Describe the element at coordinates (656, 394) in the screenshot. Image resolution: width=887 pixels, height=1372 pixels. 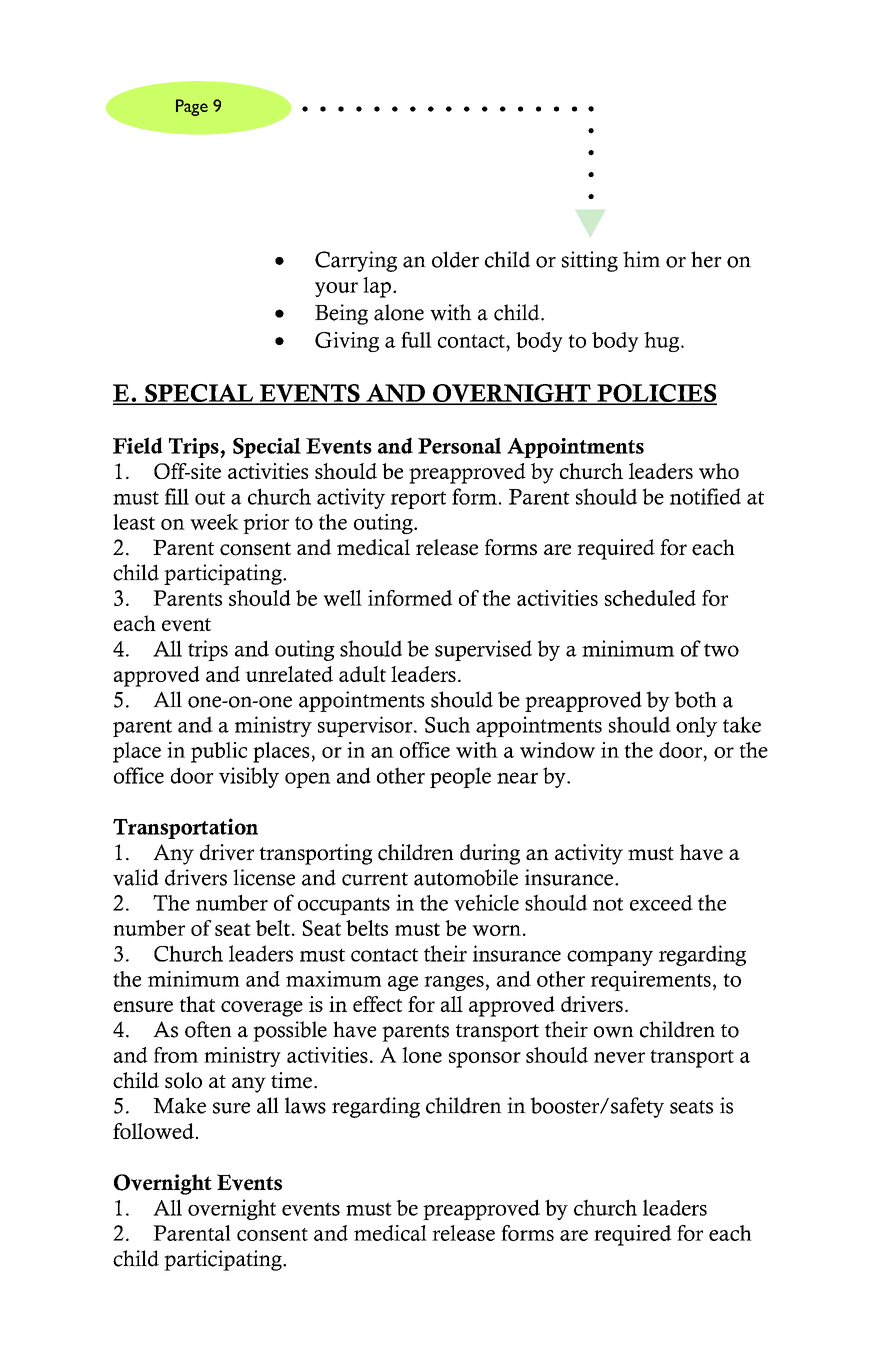
I see `POLICIES` at that location.
